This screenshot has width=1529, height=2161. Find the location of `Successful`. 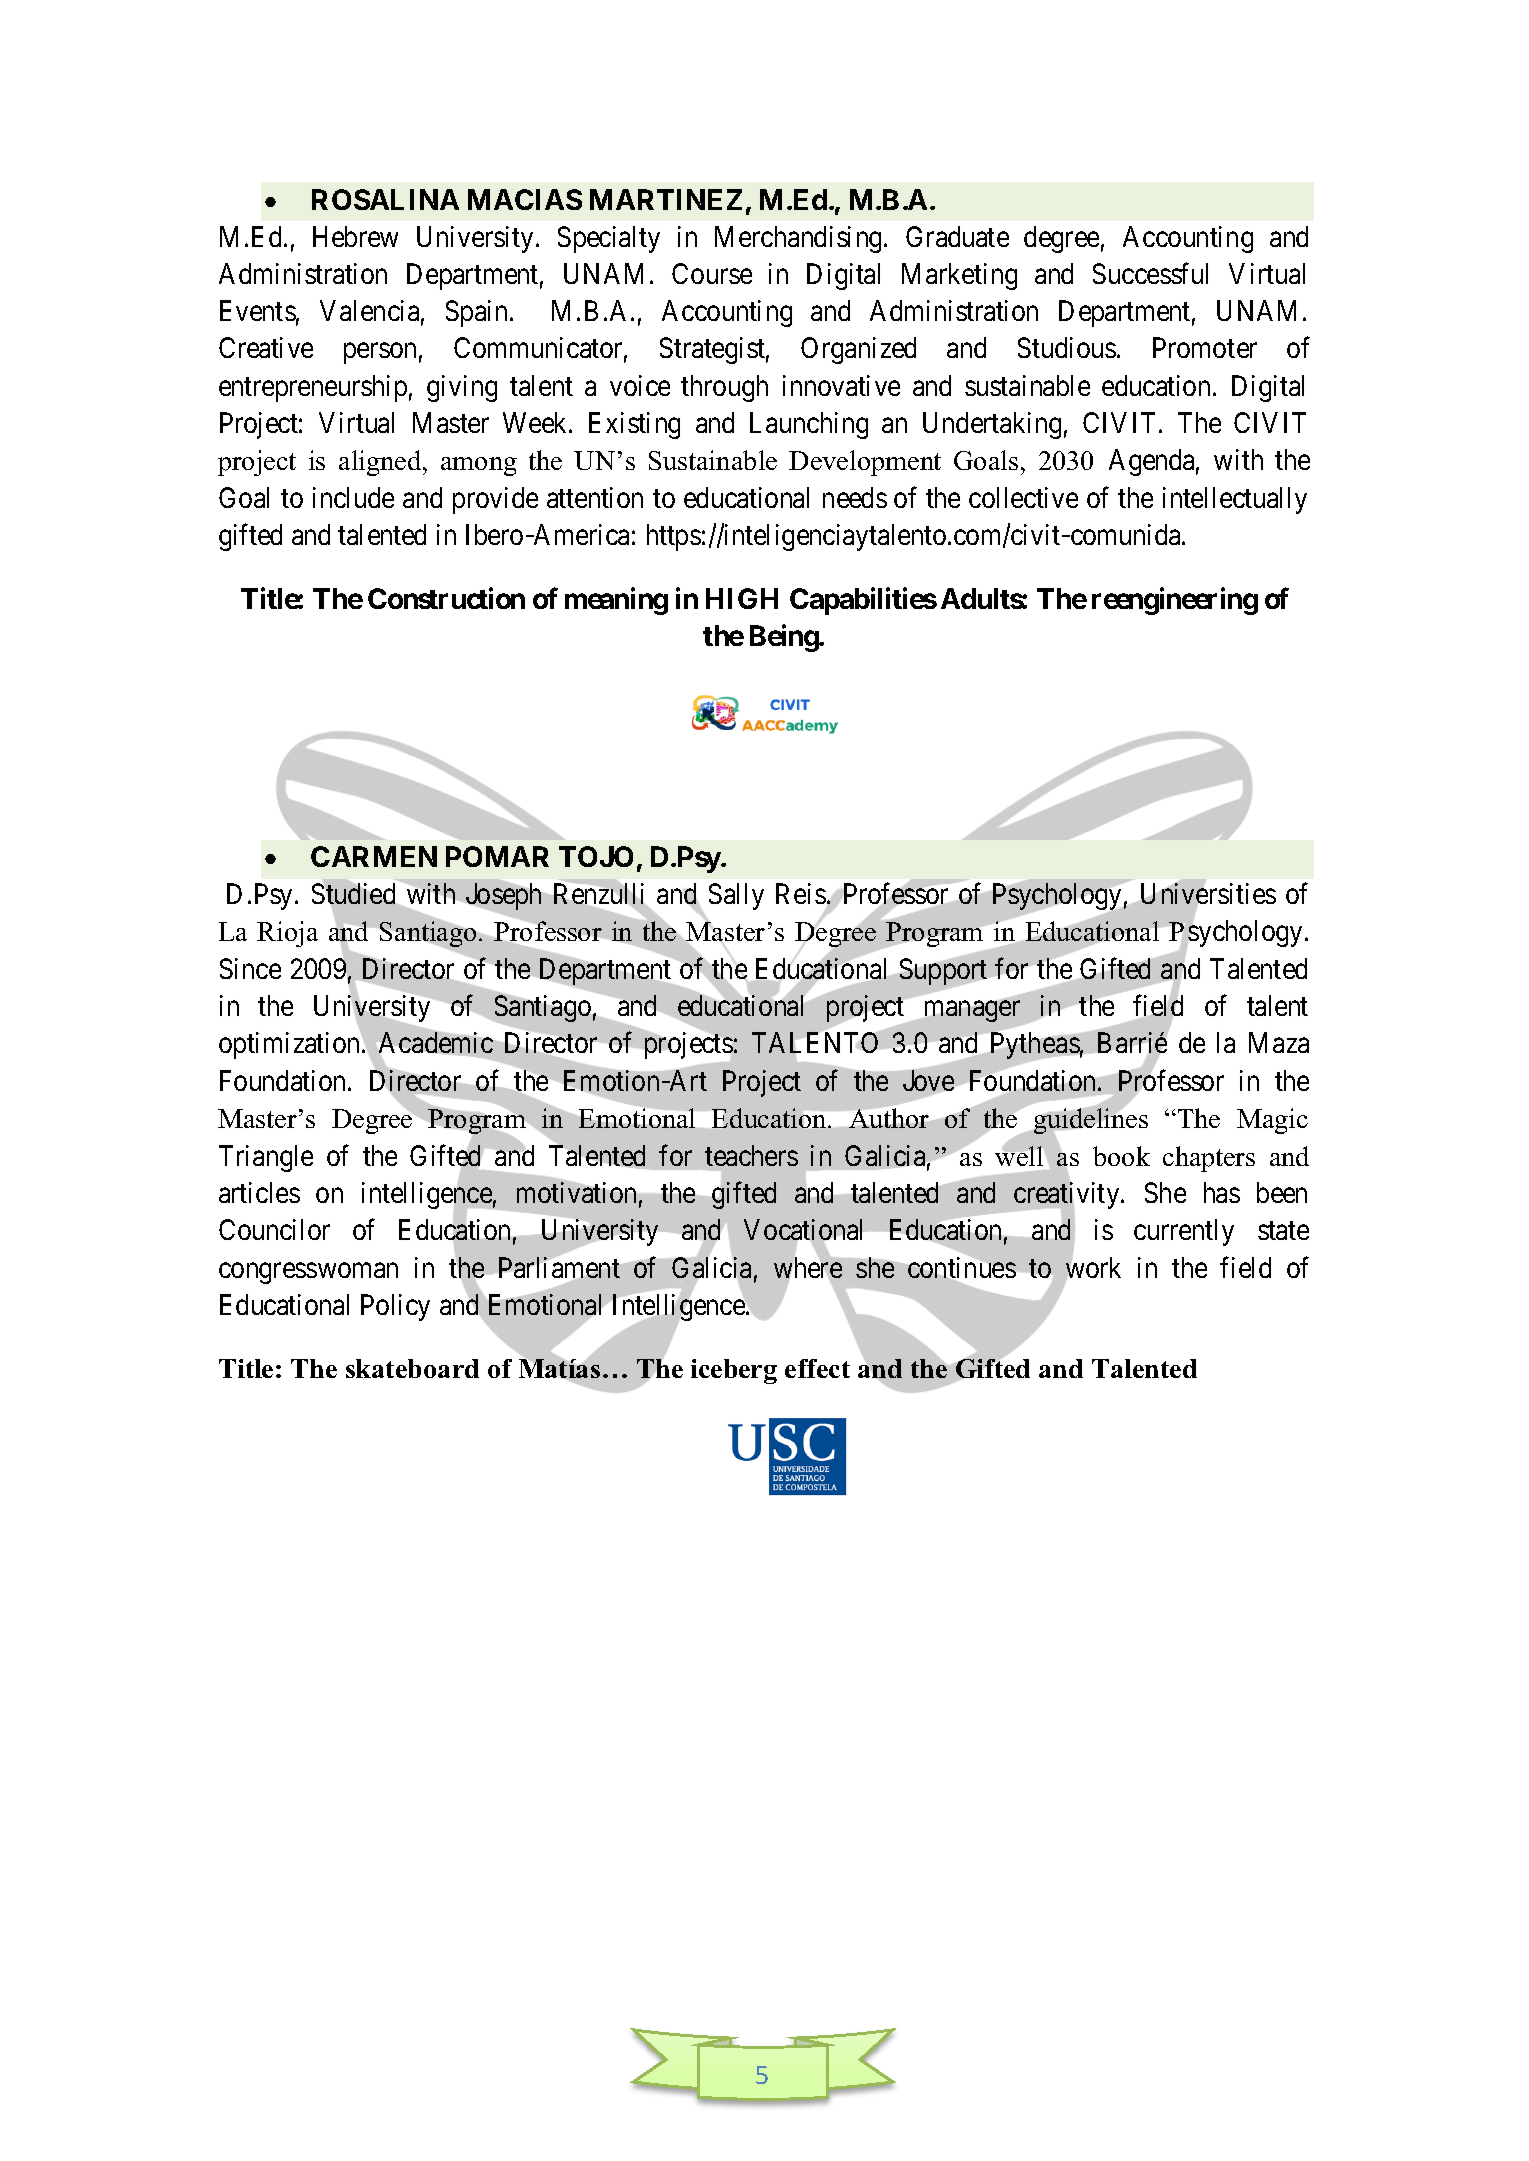

Successful is located at coordinates (1150, 273).
